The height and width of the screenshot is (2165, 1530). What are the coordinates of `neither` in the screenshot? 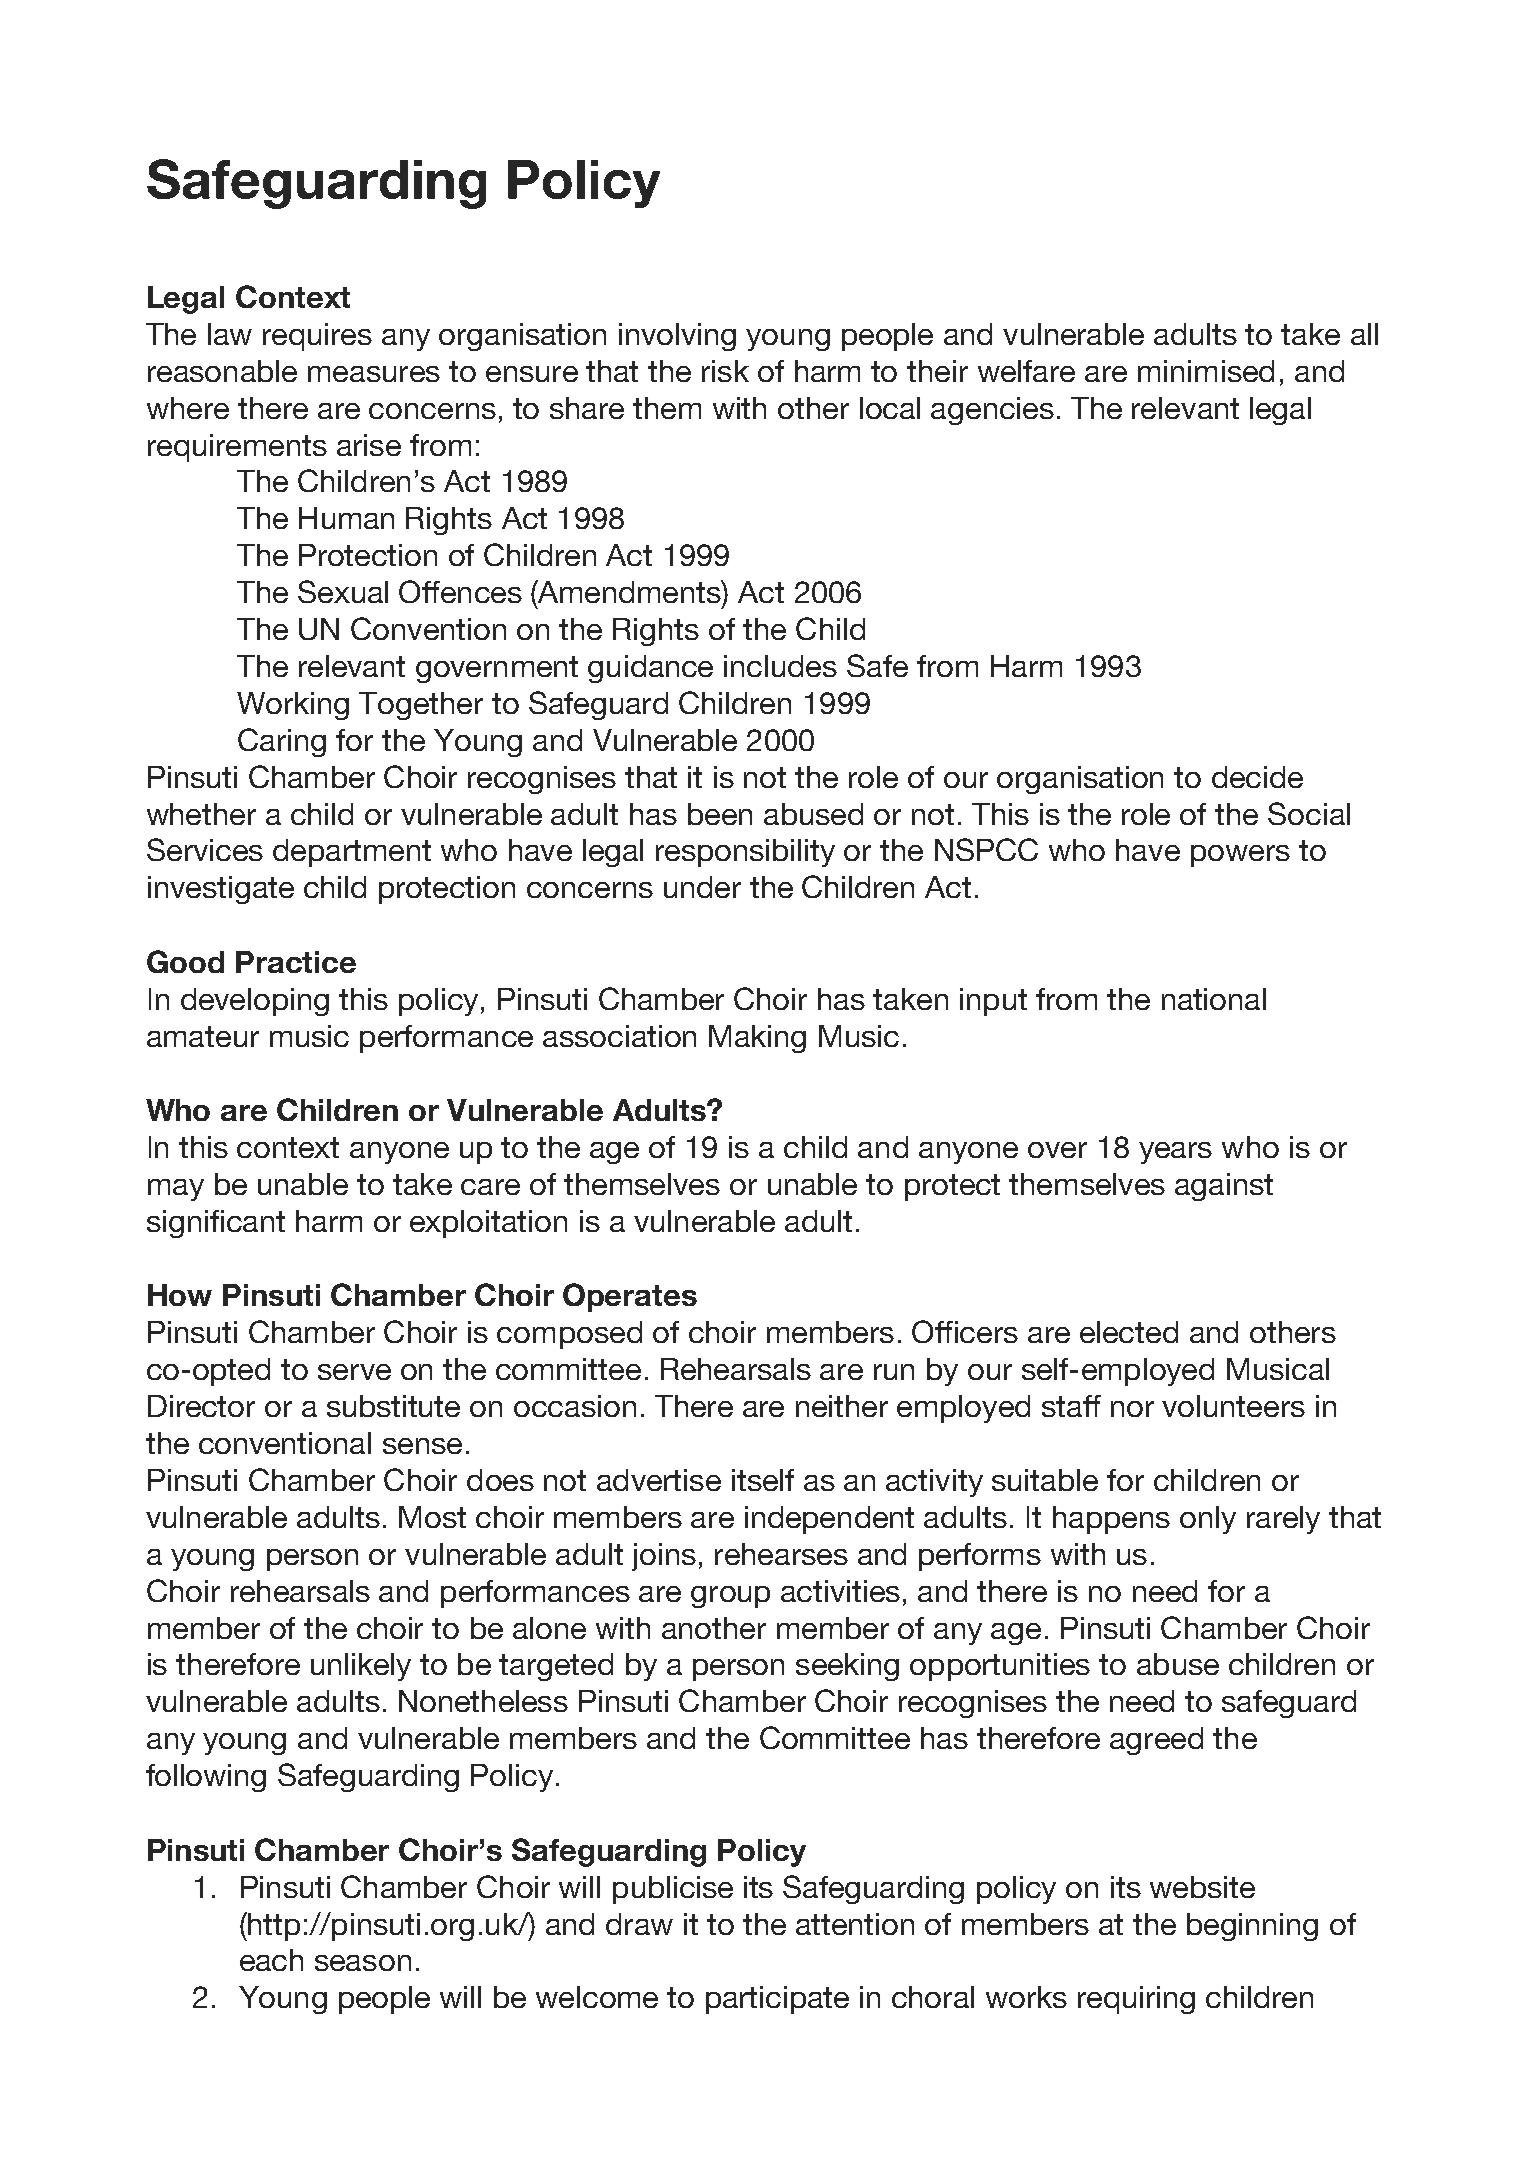 It's located at (842, 1406).
